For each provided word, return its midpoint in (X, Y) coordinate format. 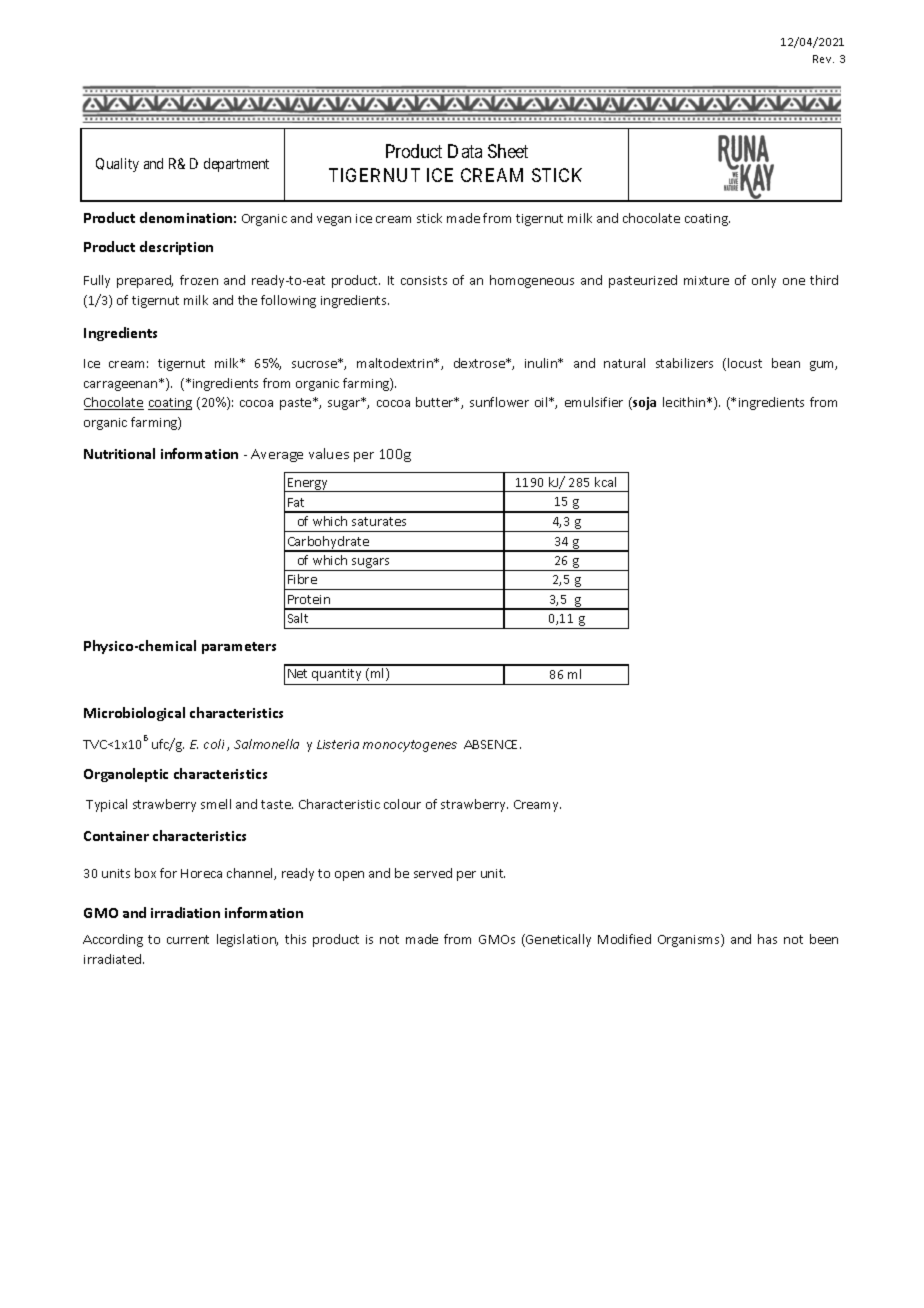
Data (465, 151)
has (767, 939)
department (236, 165)
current (188, 939)
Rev (823, 59)
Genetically (557, 940)
